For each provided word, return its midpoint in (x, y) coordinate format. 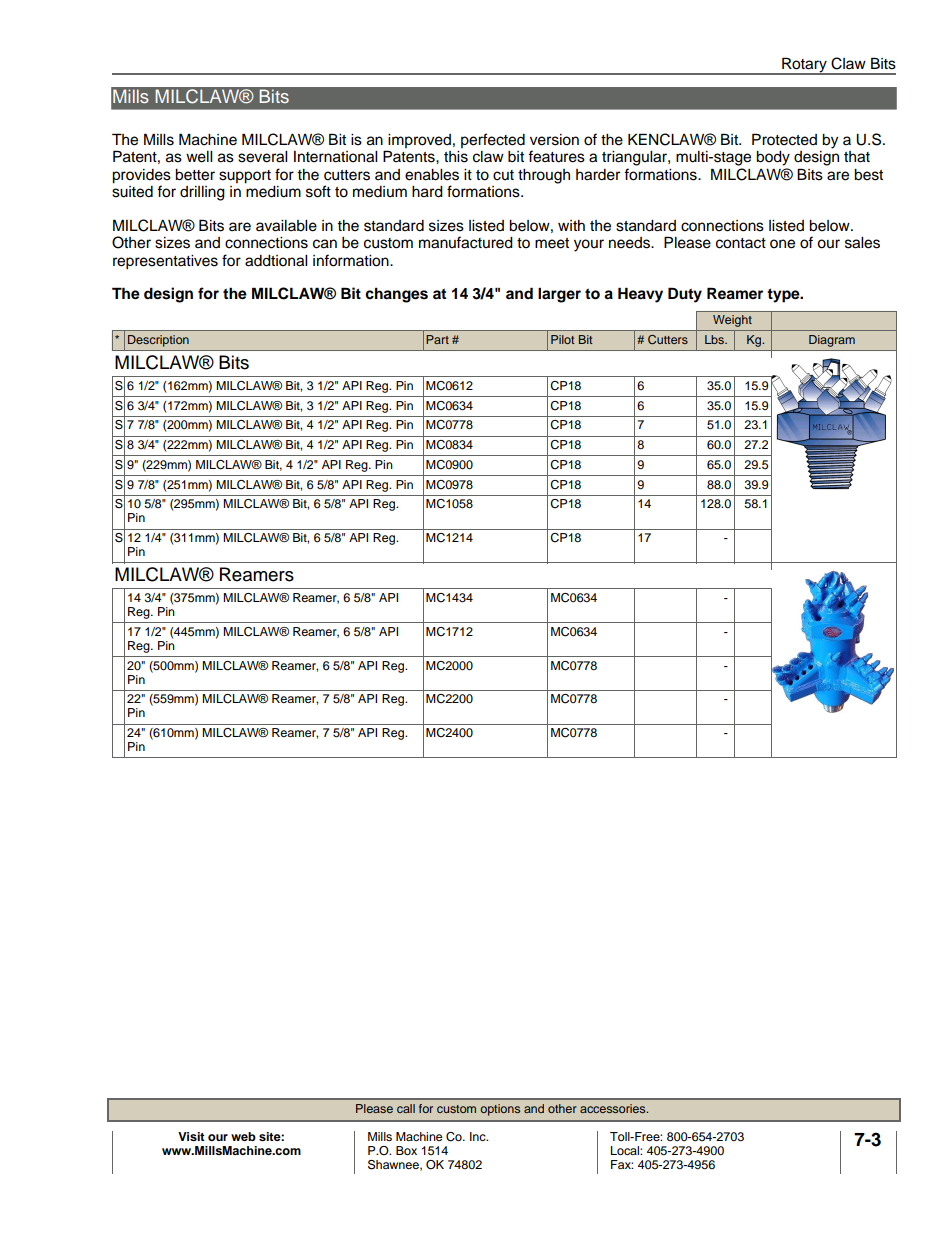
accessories (614, 1108)
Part (437, 339)
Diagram (832, 341)
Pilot (562, 339)
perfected (493, 140)
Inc (479, 1136)
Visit (191, 1136)
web (243, 1136)
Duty (685, 295)
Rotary (804, 66)
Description (158, 341)
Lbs (715, 339)
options (500, 1110)
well (199, 157)
